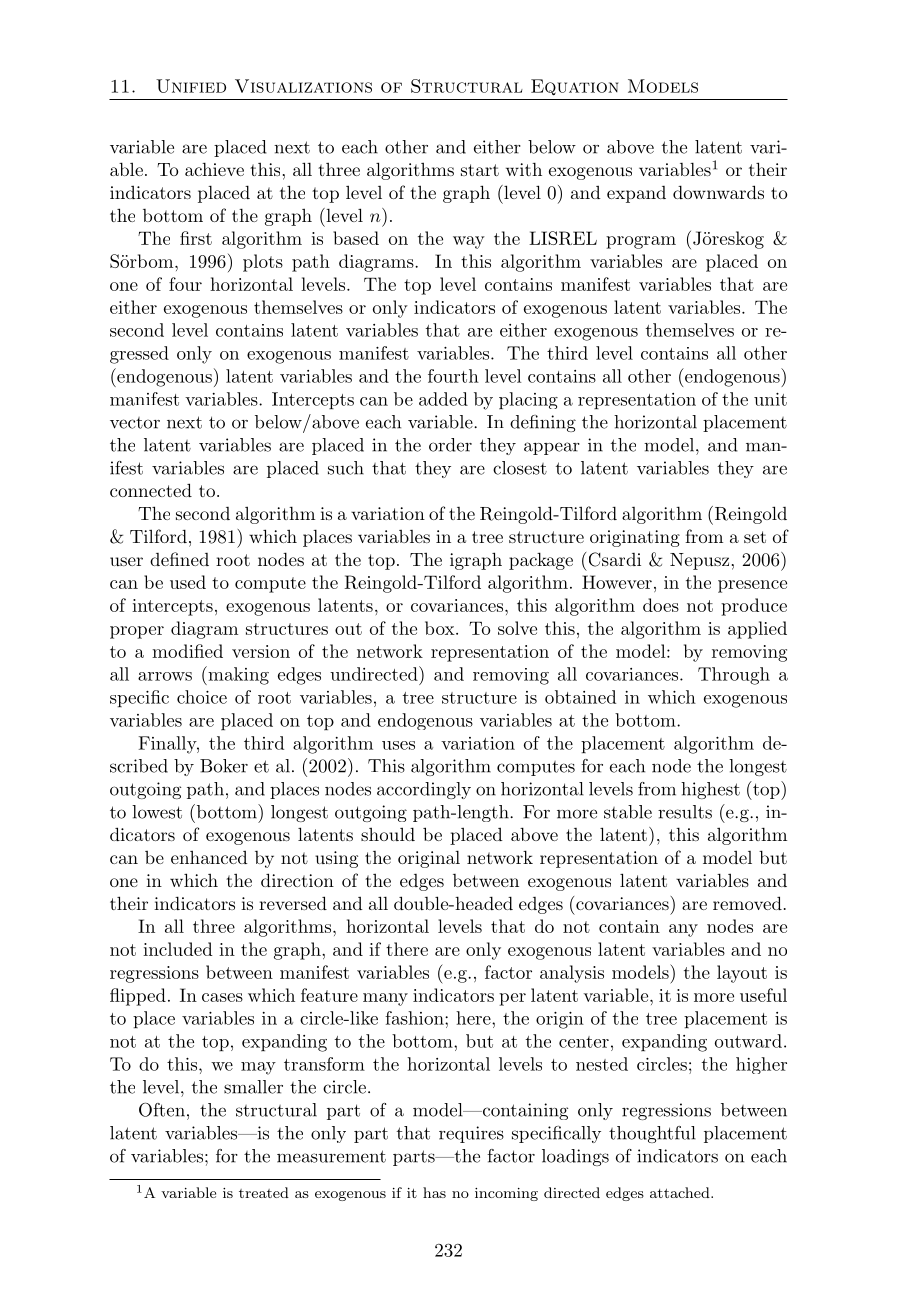  Describe the element at coordinates (661, 605) in the screenshot. I see `does` at that location.
